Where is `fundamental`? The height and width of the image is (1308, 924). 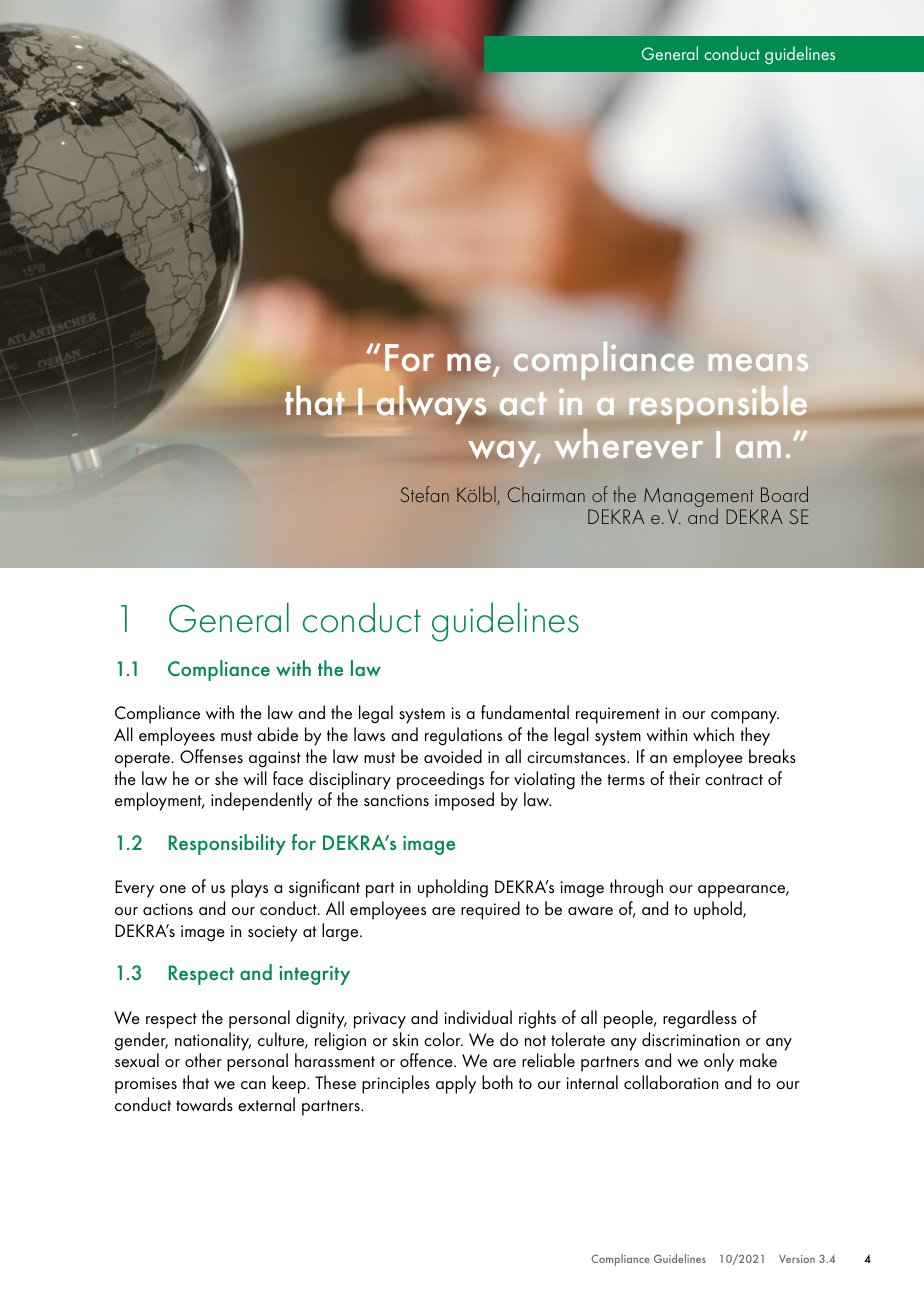
fundamental is located at coordinates (525, 712).
